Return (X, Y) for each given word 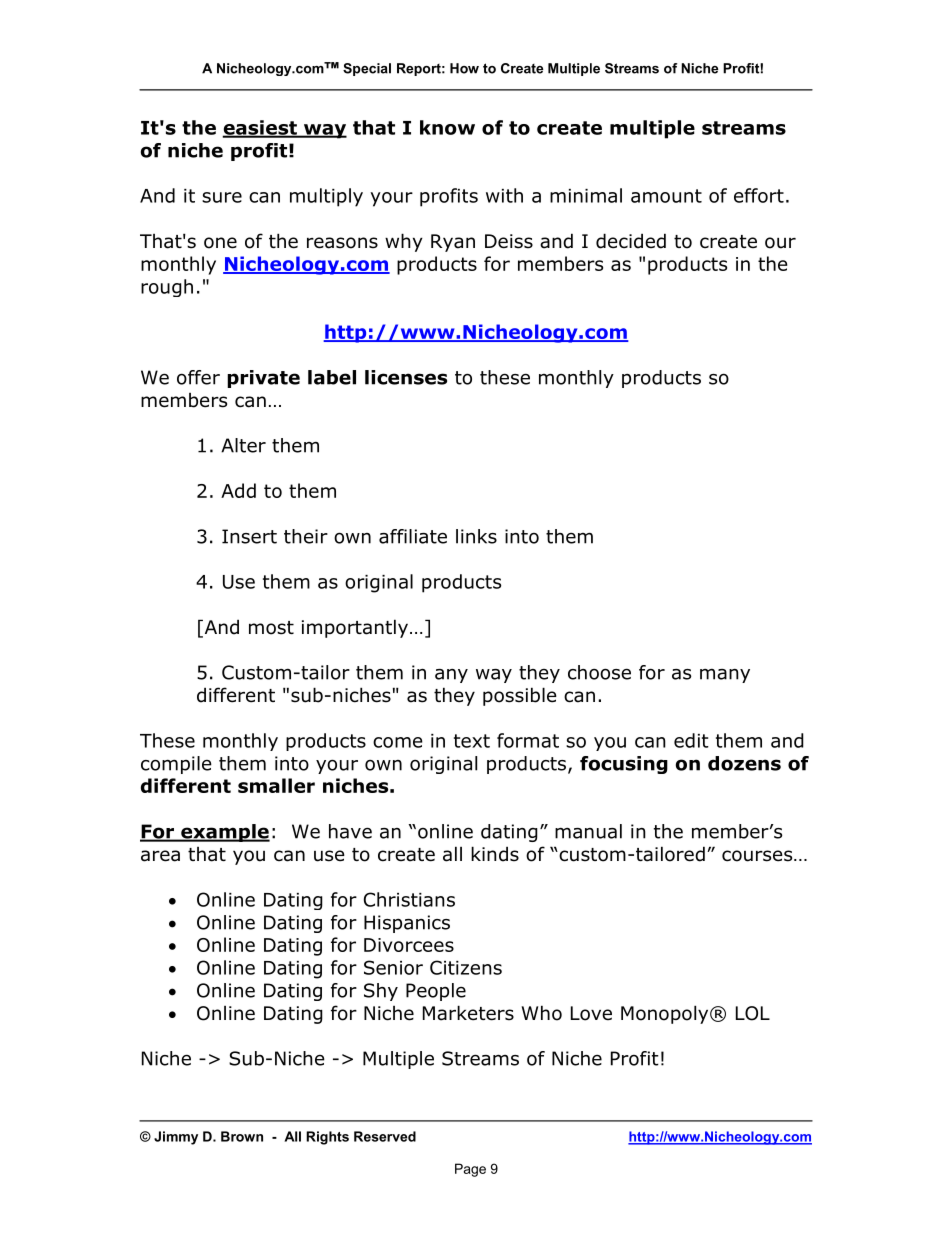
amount (666, 196)
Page (470, 1170)
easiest (260, 128)
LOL (753, 1013)
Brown (242, 1136)
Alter (243, 445)
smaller (276, 785)
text (472, 741)
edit (691, 740)
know (447, 127)
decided (631, 241)
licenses (406, 377)
